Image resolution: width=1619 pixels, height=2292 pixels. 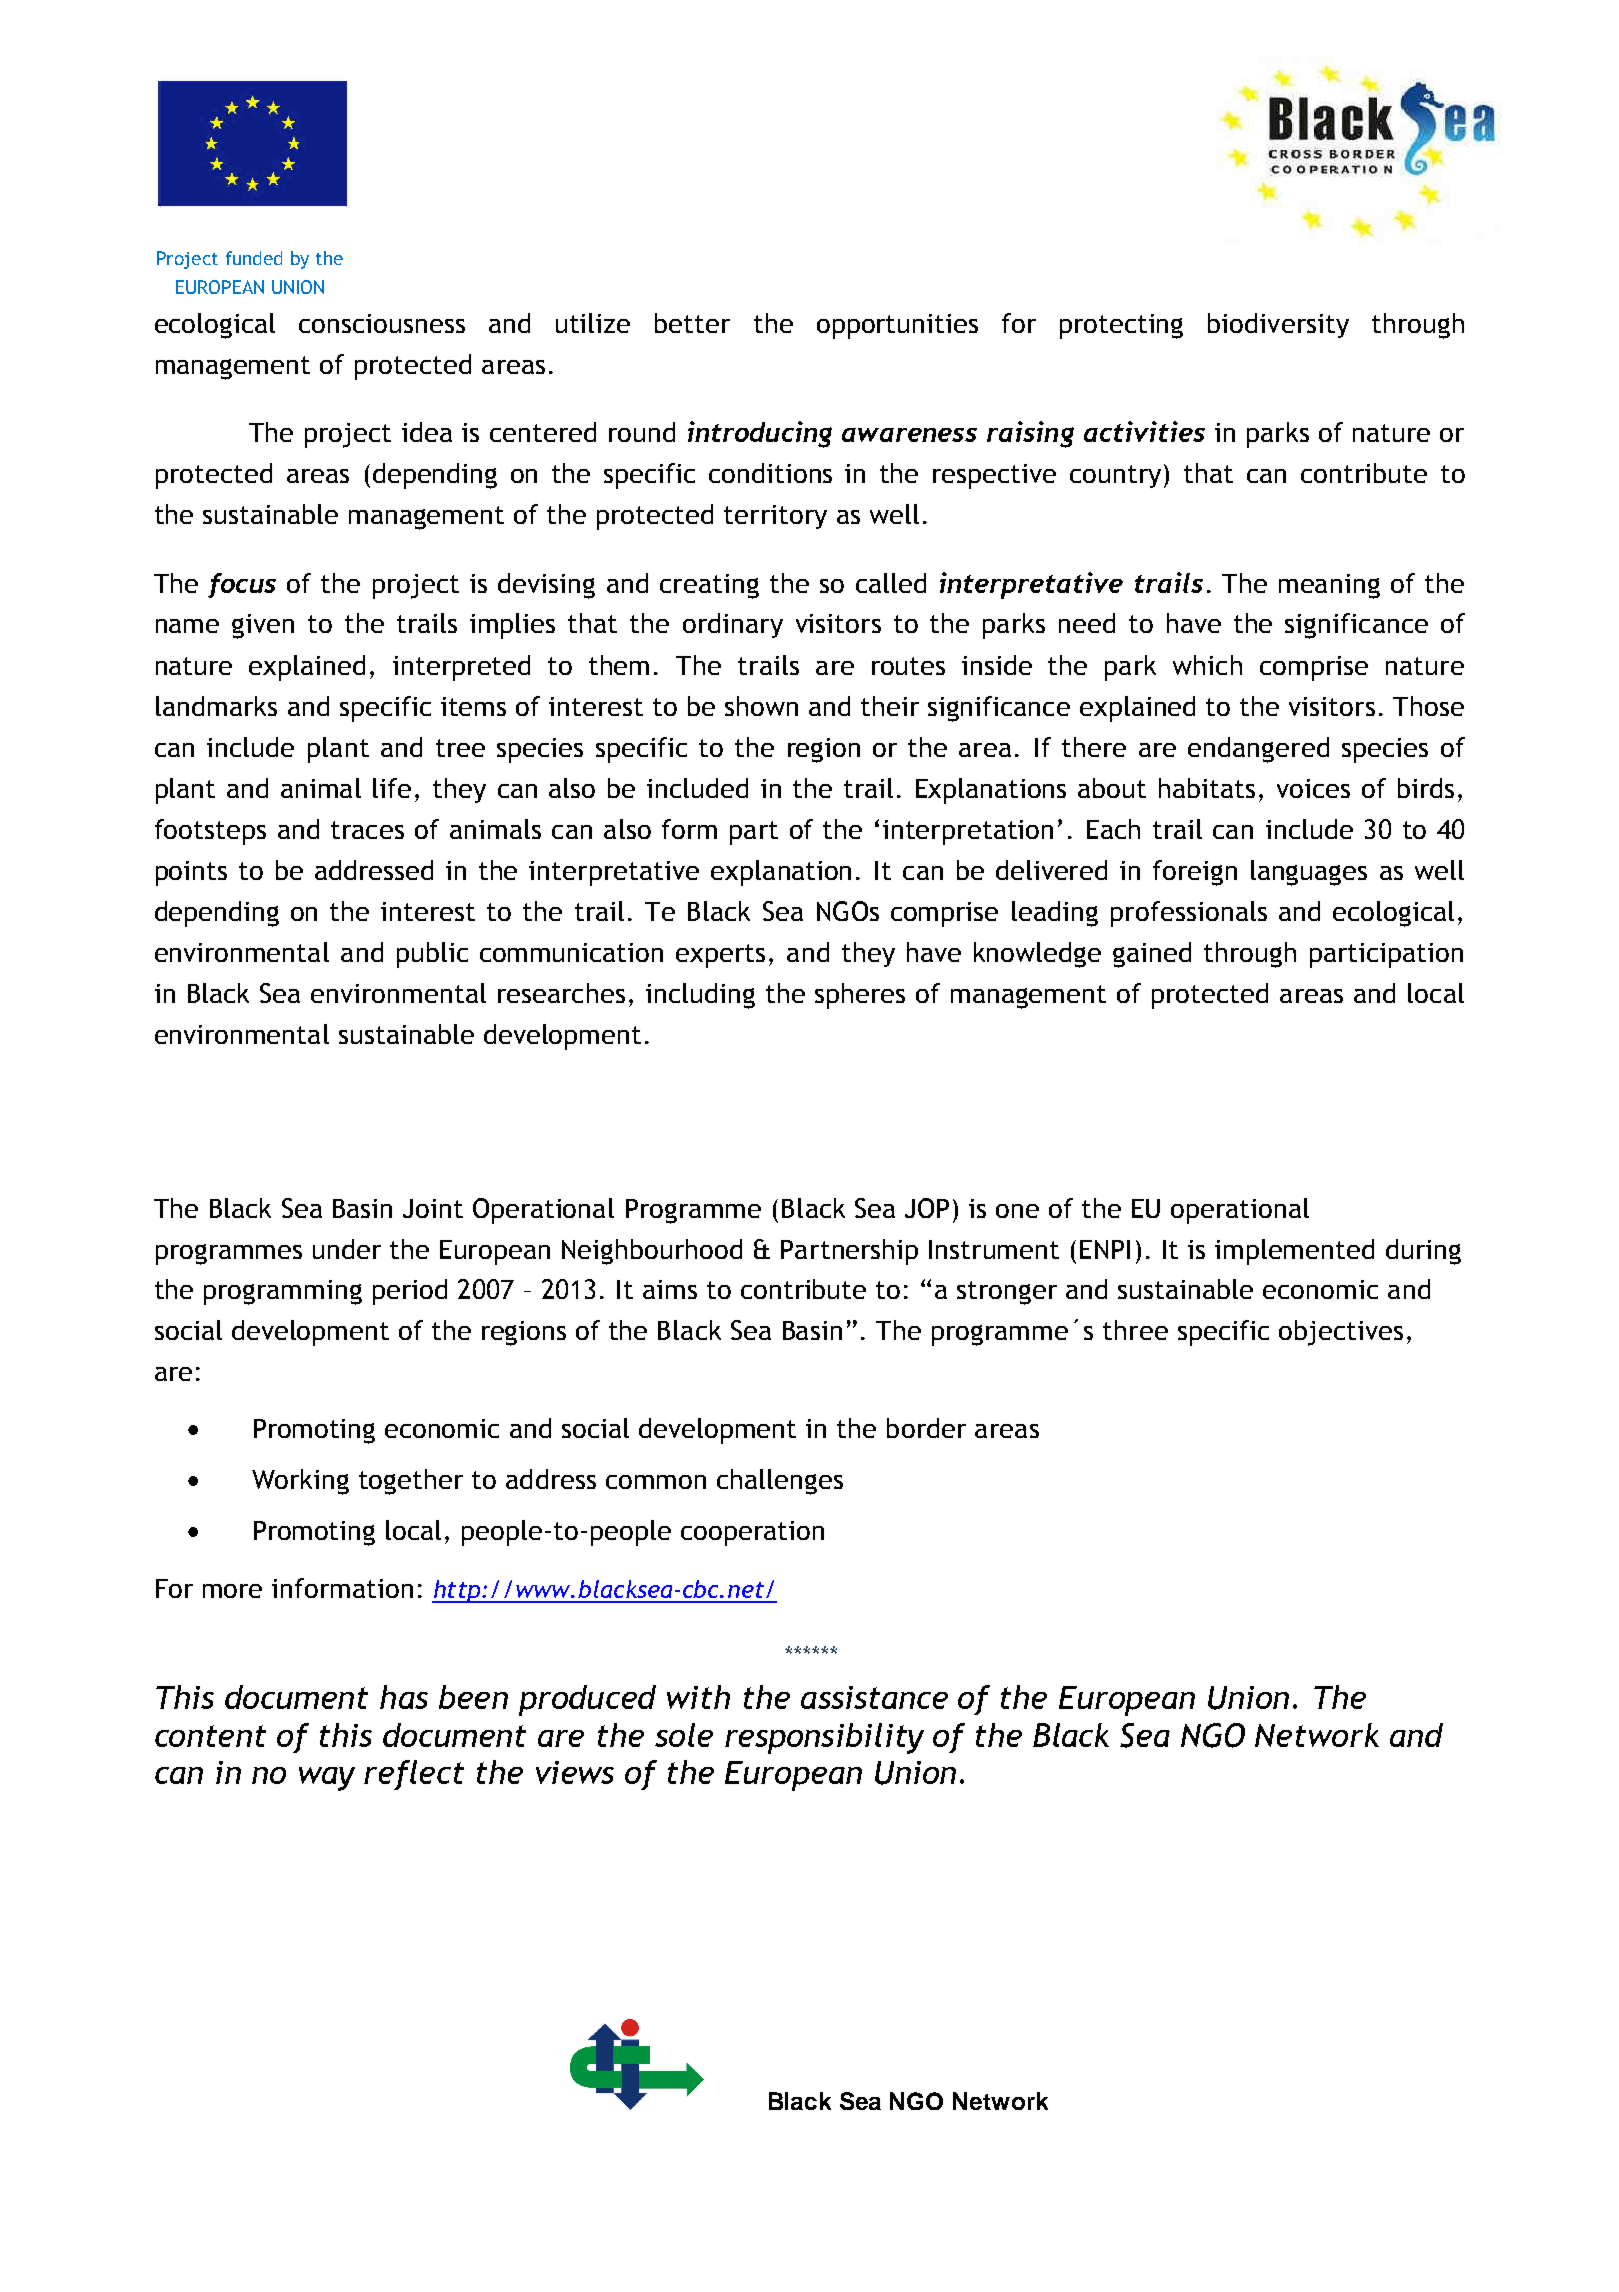 What do you see at coordinates (824, 1738) in the image?
I see `responsibility` at bounding box center [824, 1738].
